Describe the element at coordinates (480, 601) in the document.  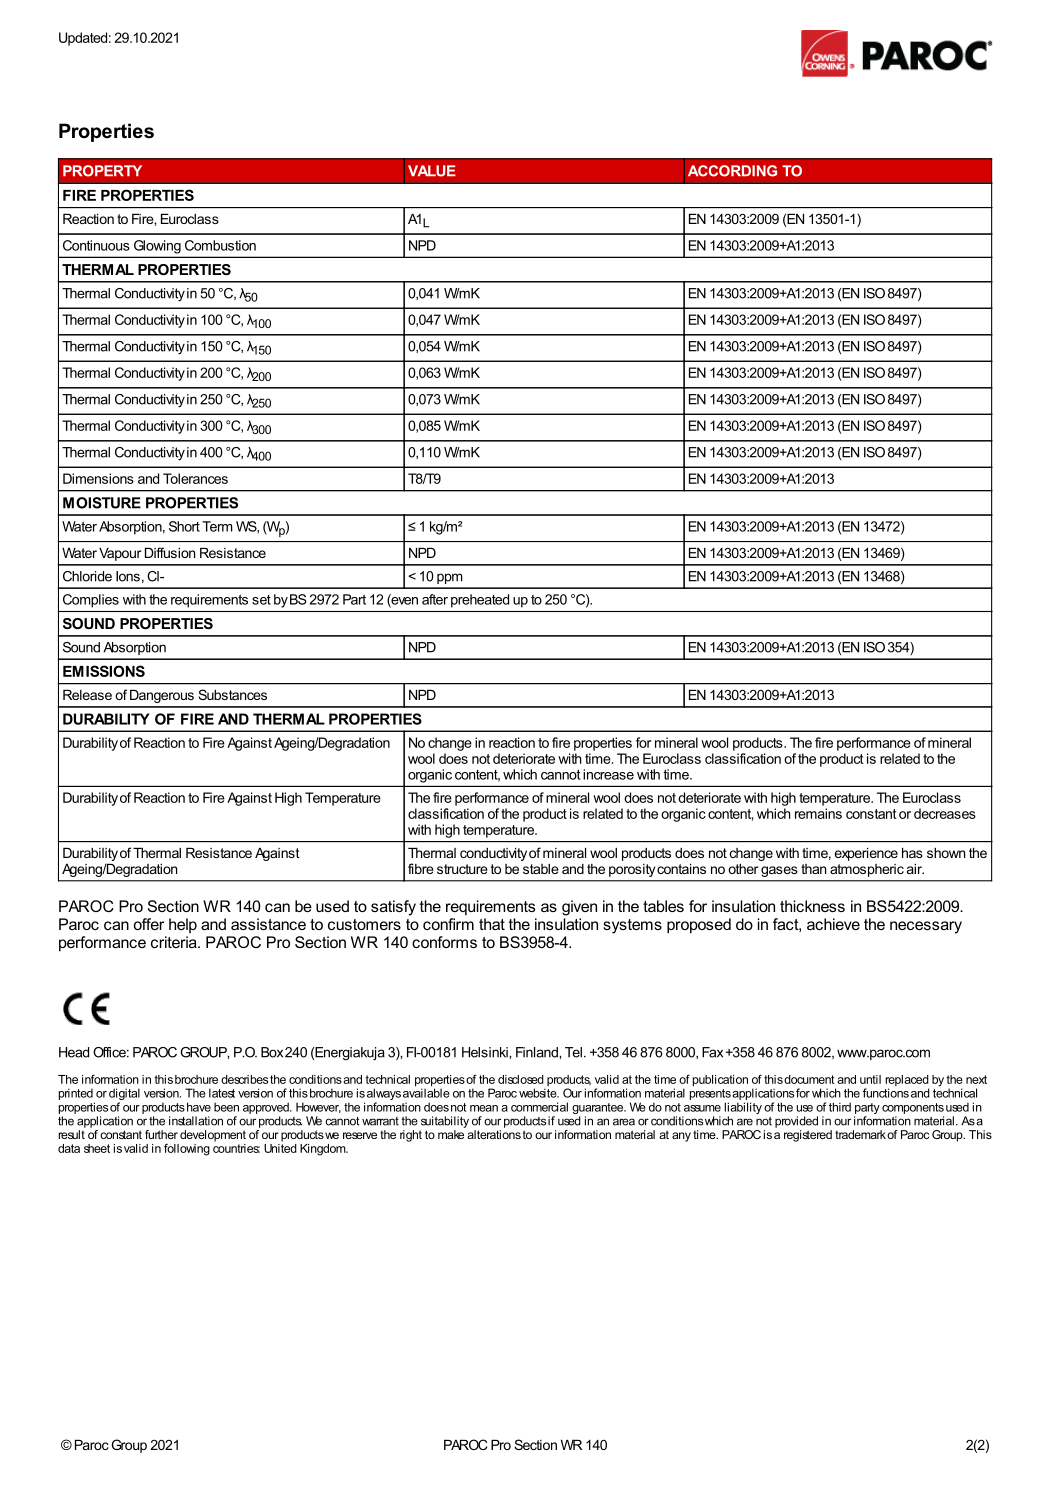
I see `preheated` at that location.
